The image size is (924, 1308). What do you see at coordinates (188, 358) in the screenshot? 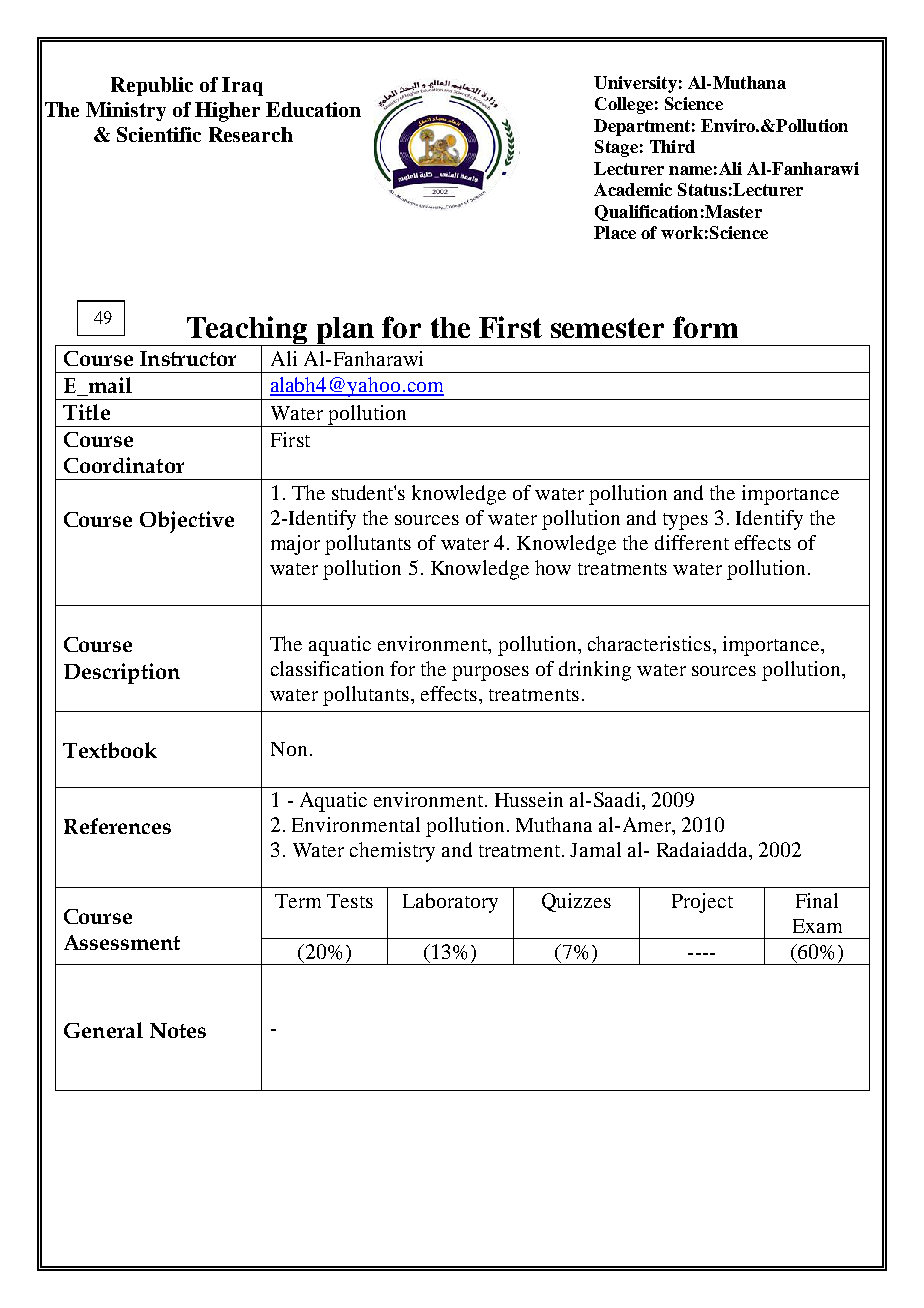
I see `Instructor` at bounding box center [188, 358].
